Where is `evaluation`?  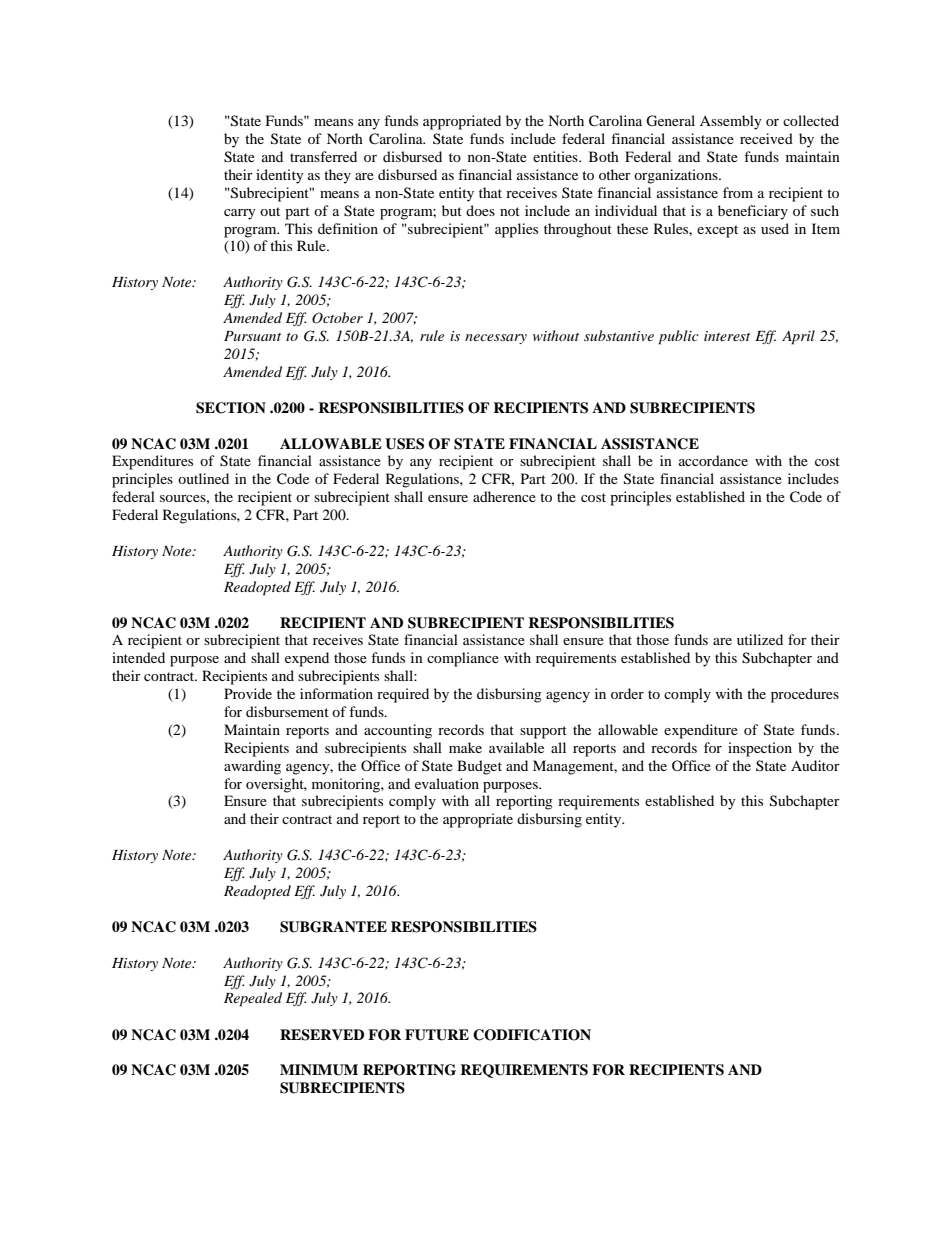 evaluation is located at coordinates (447, 783).
